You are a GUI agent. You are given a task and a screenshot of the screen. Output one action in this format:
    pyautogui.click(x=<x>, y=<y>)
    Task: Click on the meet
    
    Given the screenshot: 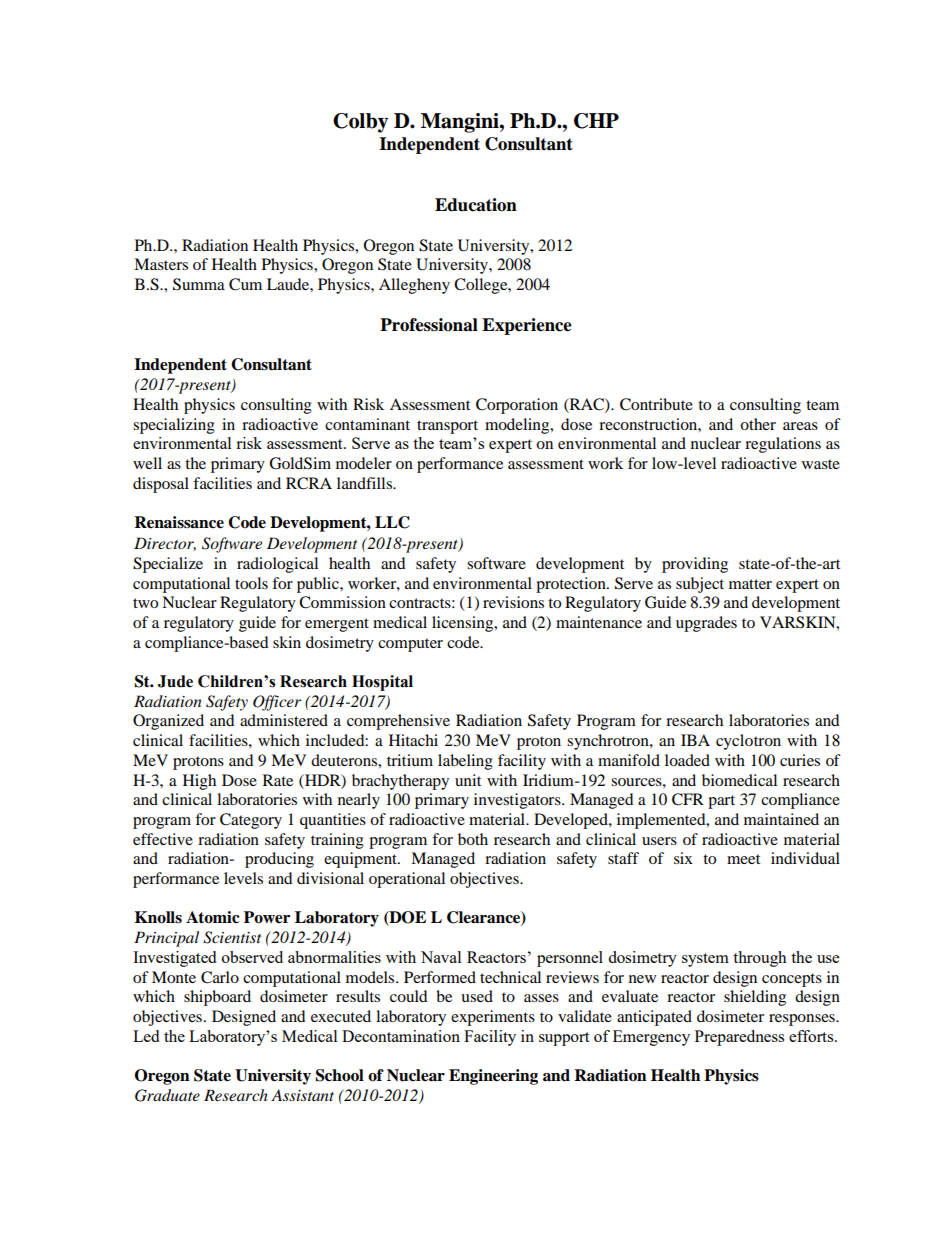 What is the action you would take?
    pyautogui.click(x=743, y=859)
